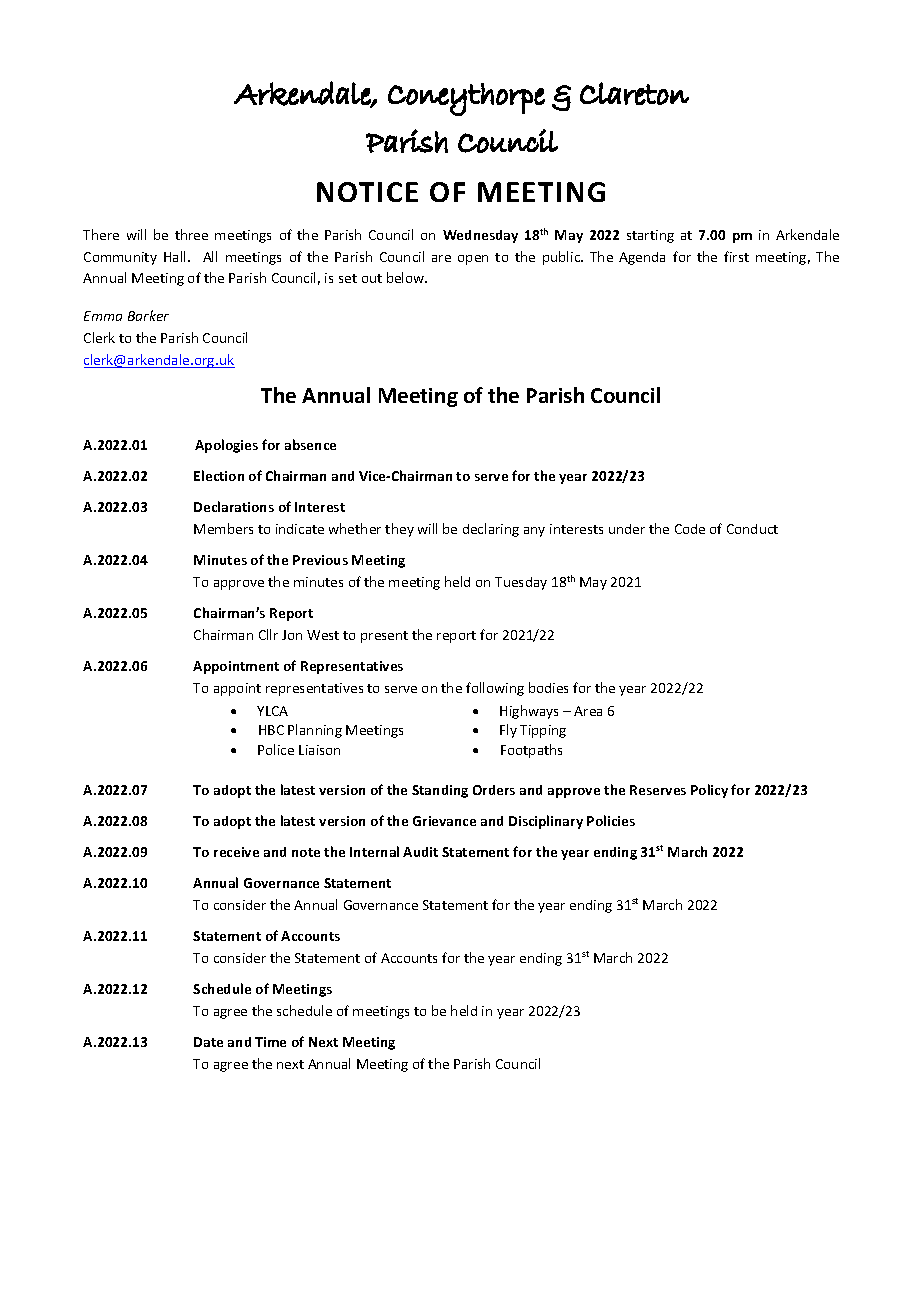 The width and height of the screenshot is (924, 1308). What do you see at coordinates (709, 791) in the screenshot?
I see `Policy` at bounding box center [709, 791].
